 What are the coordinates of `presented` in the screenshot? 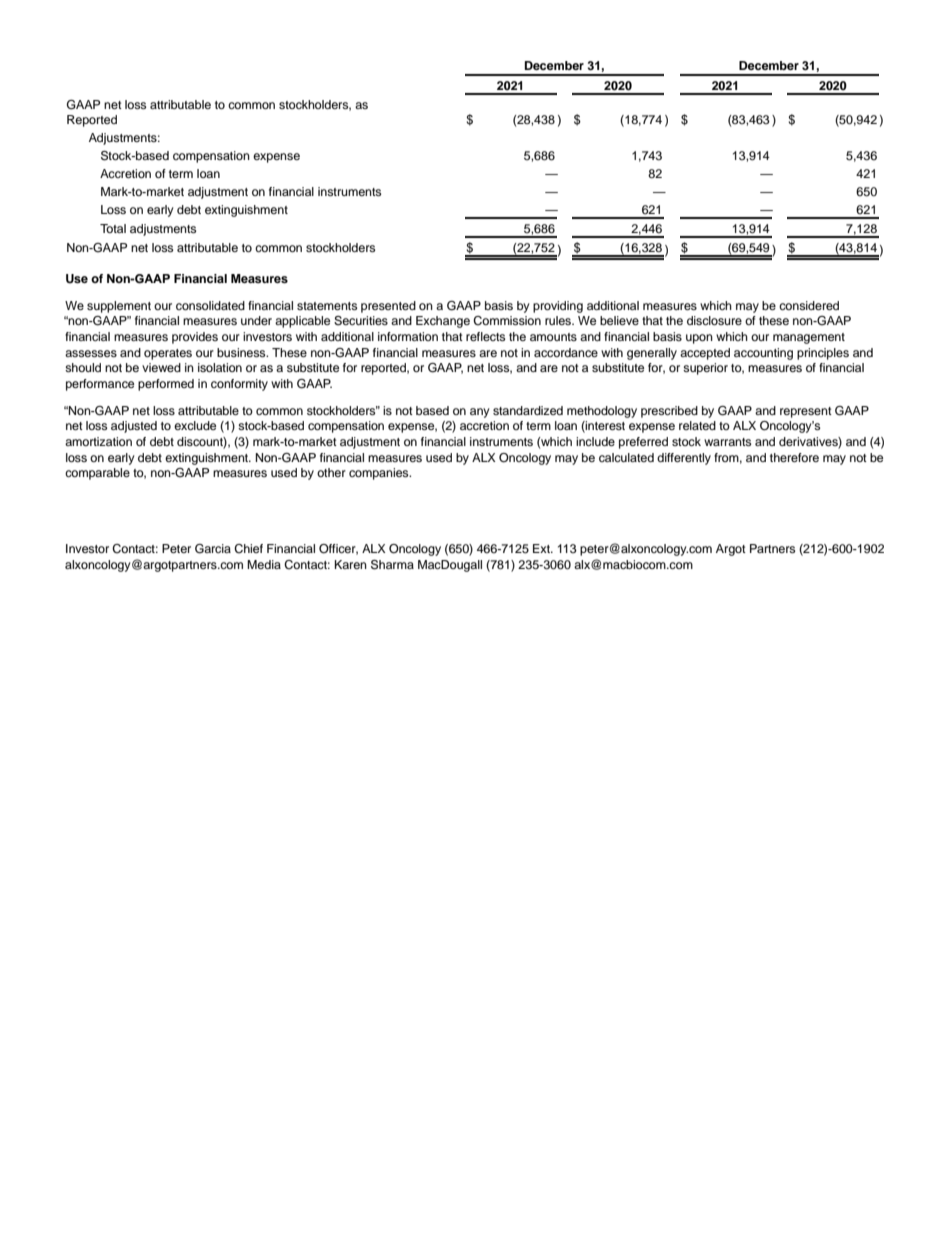 It's located at (388, 307).
